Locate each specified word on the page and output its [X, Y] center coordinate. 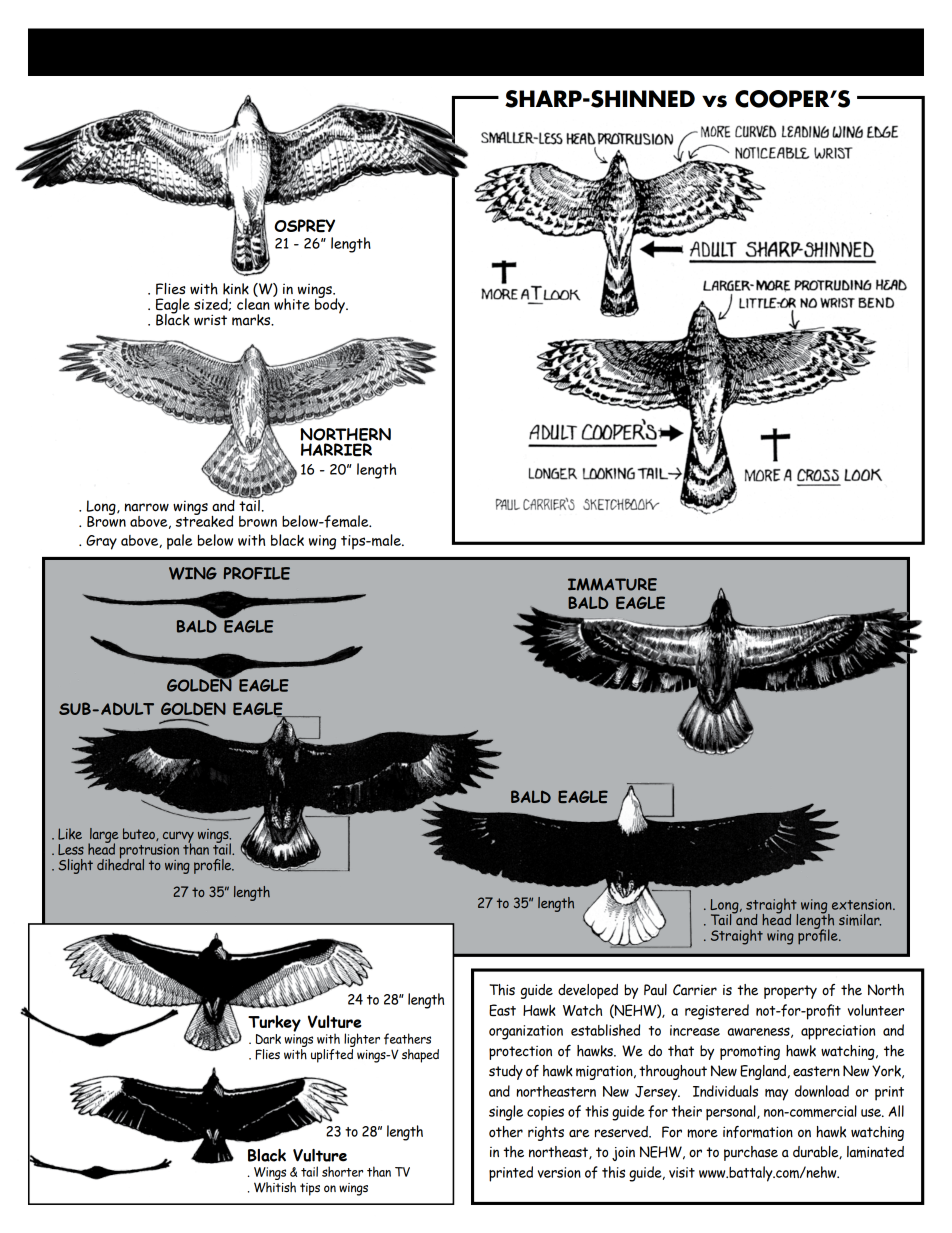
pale [179, 542]
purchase [751, 1153]
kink [236, 289]
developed [588, 991]
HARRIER [336, 450]
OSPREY [304, 226]
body [331, 305]
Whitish [275, 1187]
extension [863, 904]
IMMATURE [612, 584]
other [506, 1132]
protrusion [149, 852]
